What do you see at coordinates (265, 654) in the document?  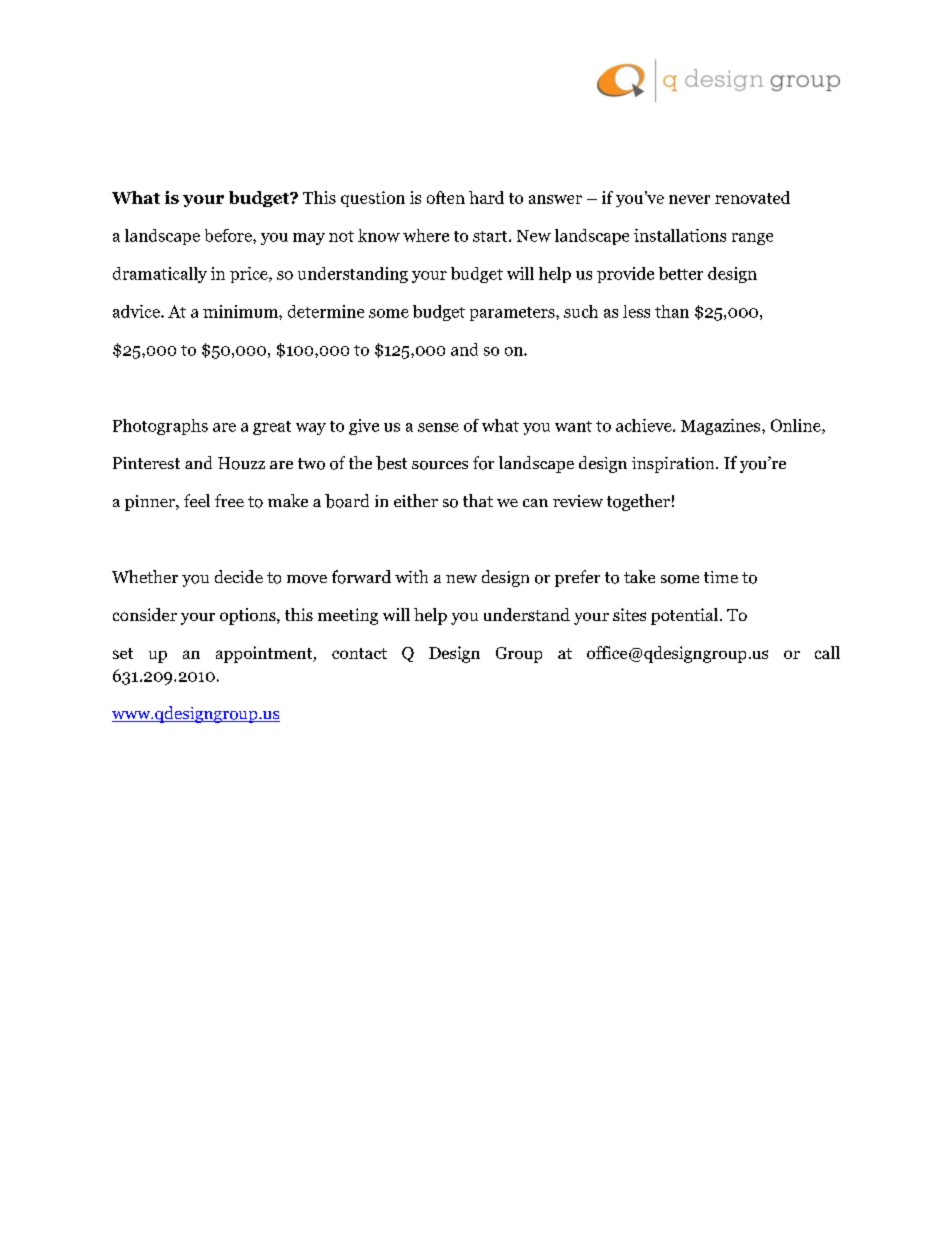 I see `appointment` at bounding box center [265, 654].
